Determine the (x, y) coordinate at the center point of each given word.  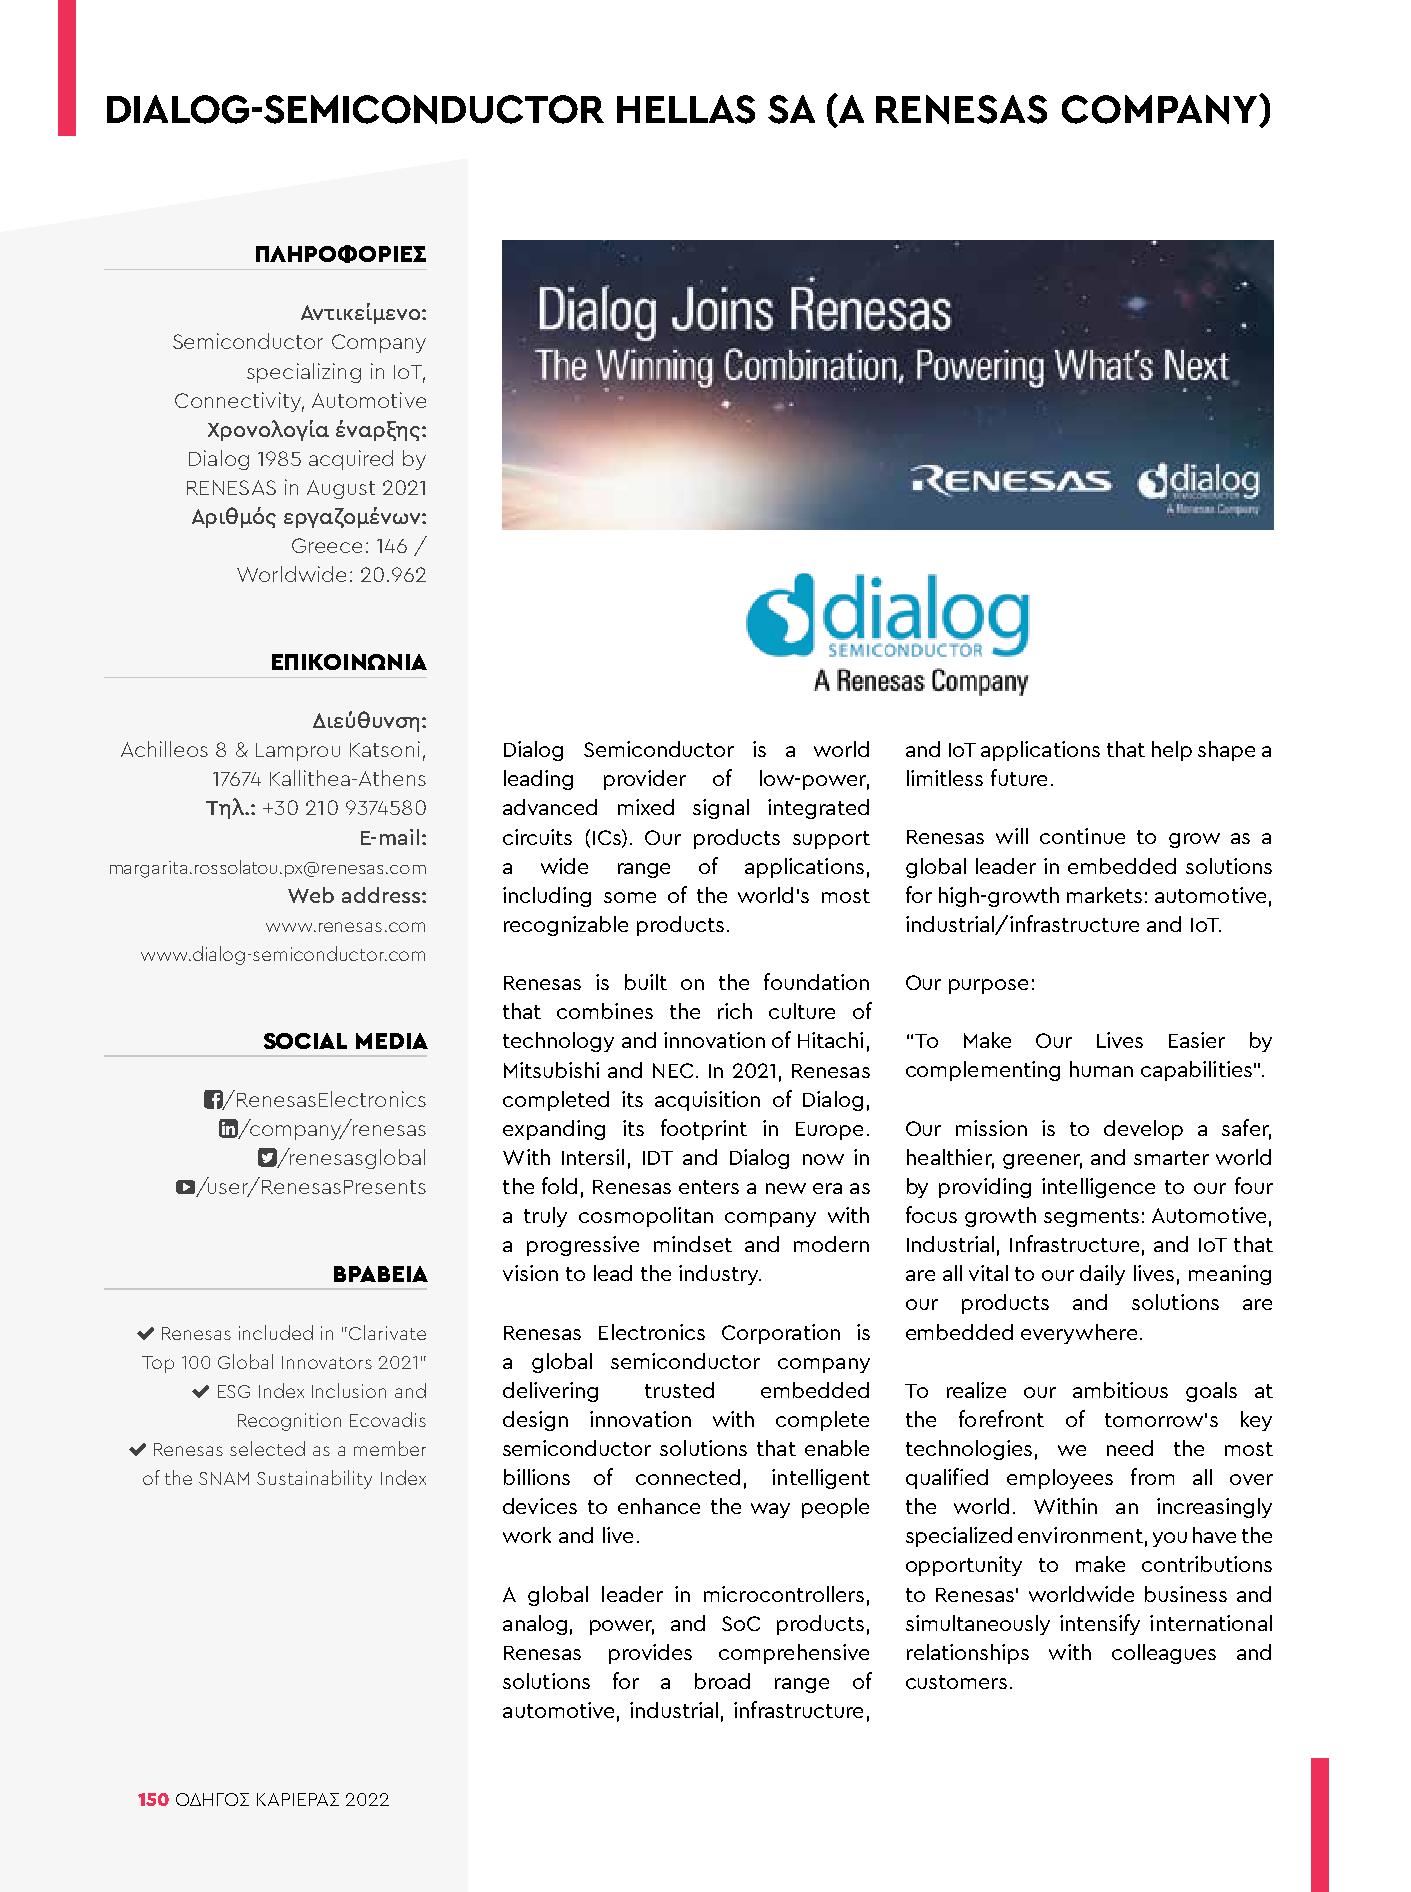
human (1101, 1069)
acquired (351, 460)
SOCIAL (305, 1041)
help (1172, 751)
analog (535, 1625)
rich (735, 1011)
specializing (304, 373)
